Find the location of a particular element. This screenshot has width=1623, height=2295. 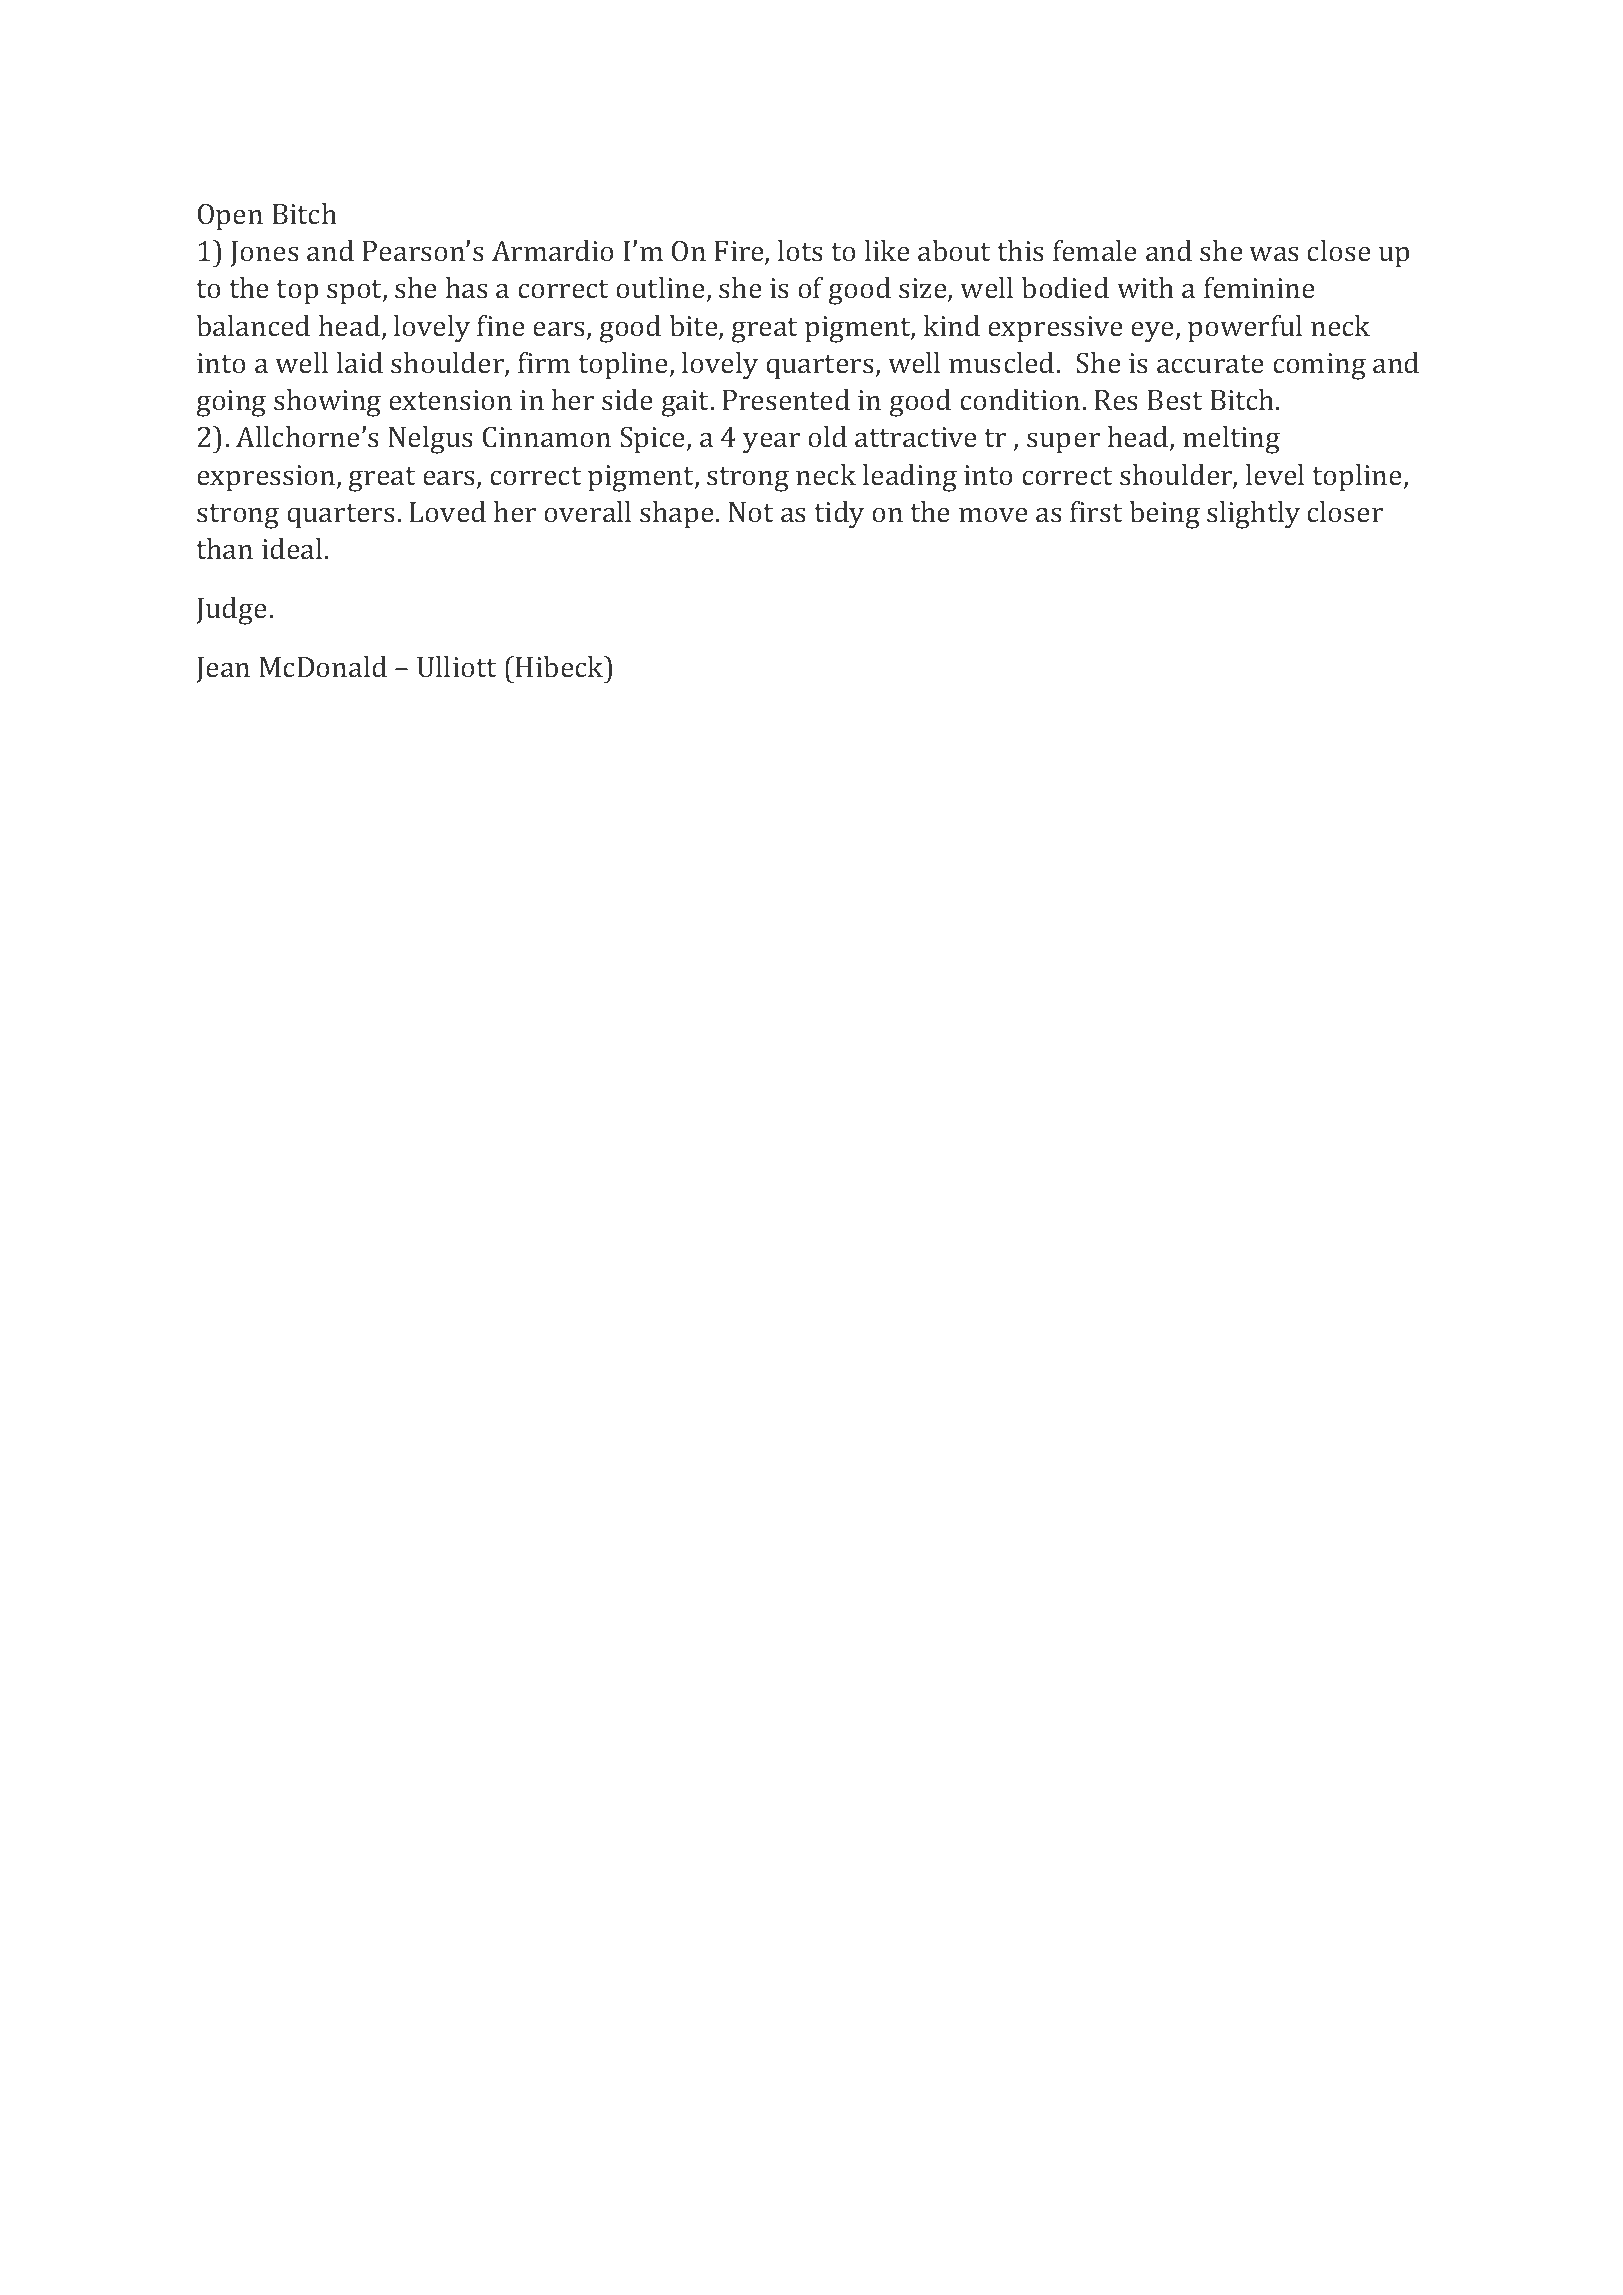

Open is located at coordinates (230, 217).
